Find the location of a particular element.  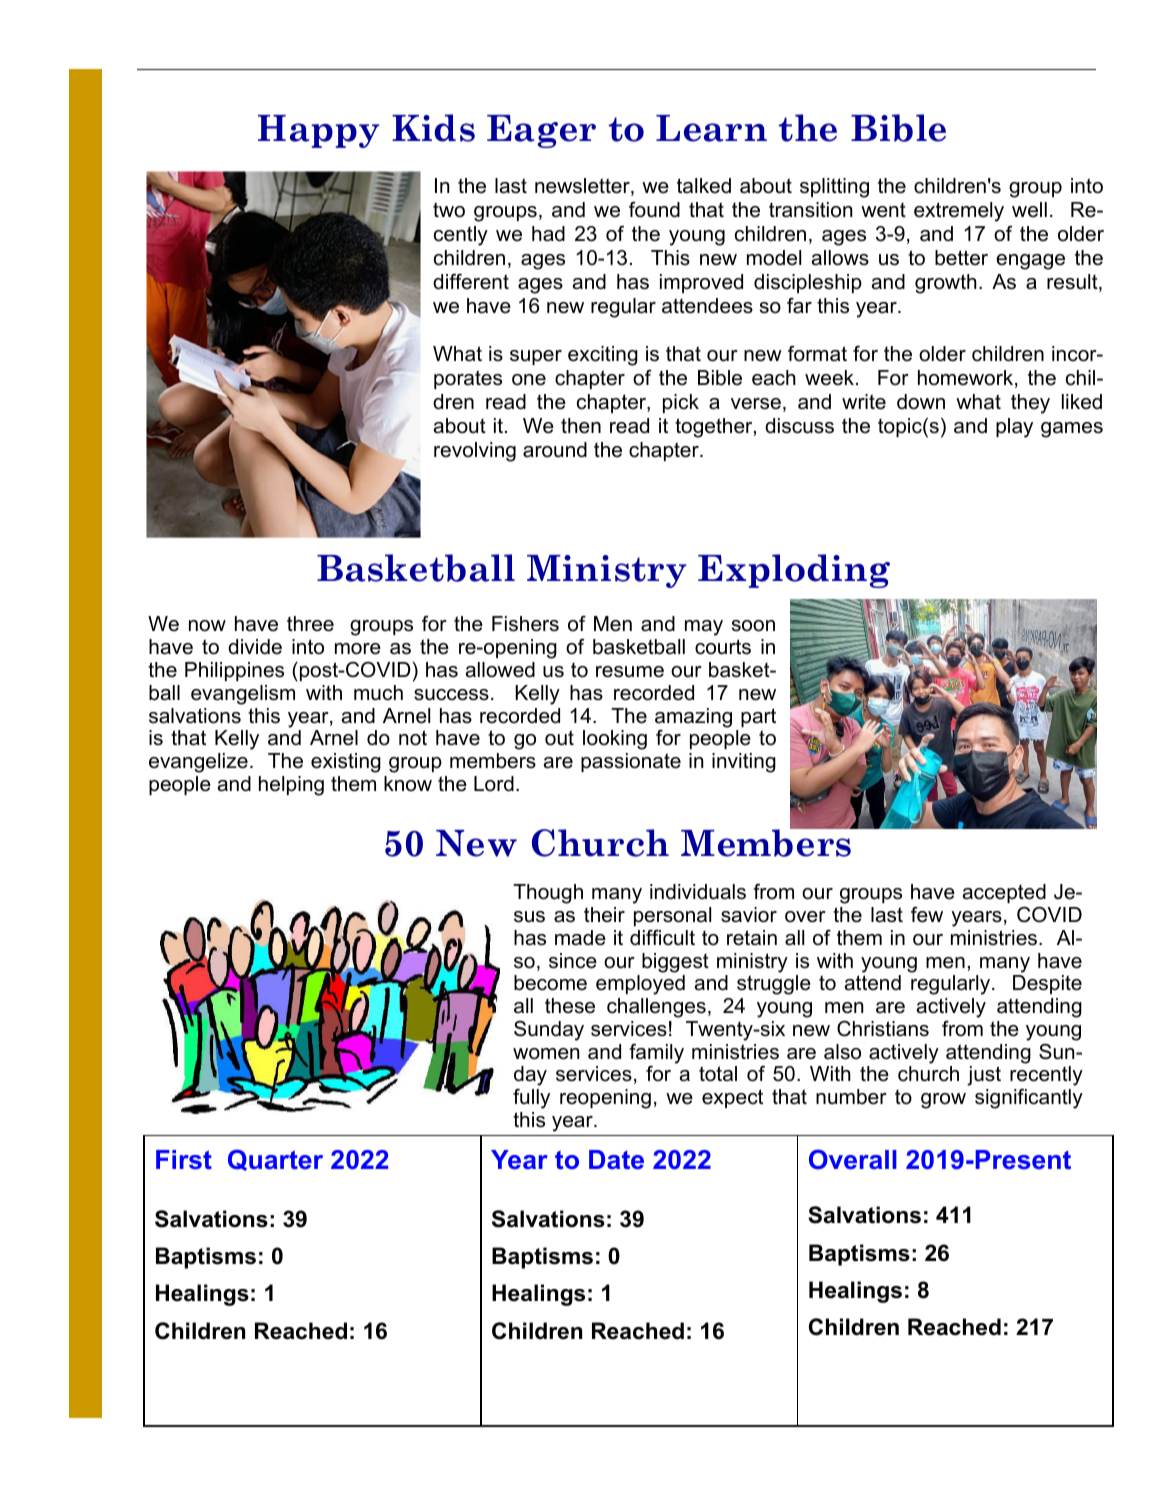

revolving is located at coordinates (475, 452).
